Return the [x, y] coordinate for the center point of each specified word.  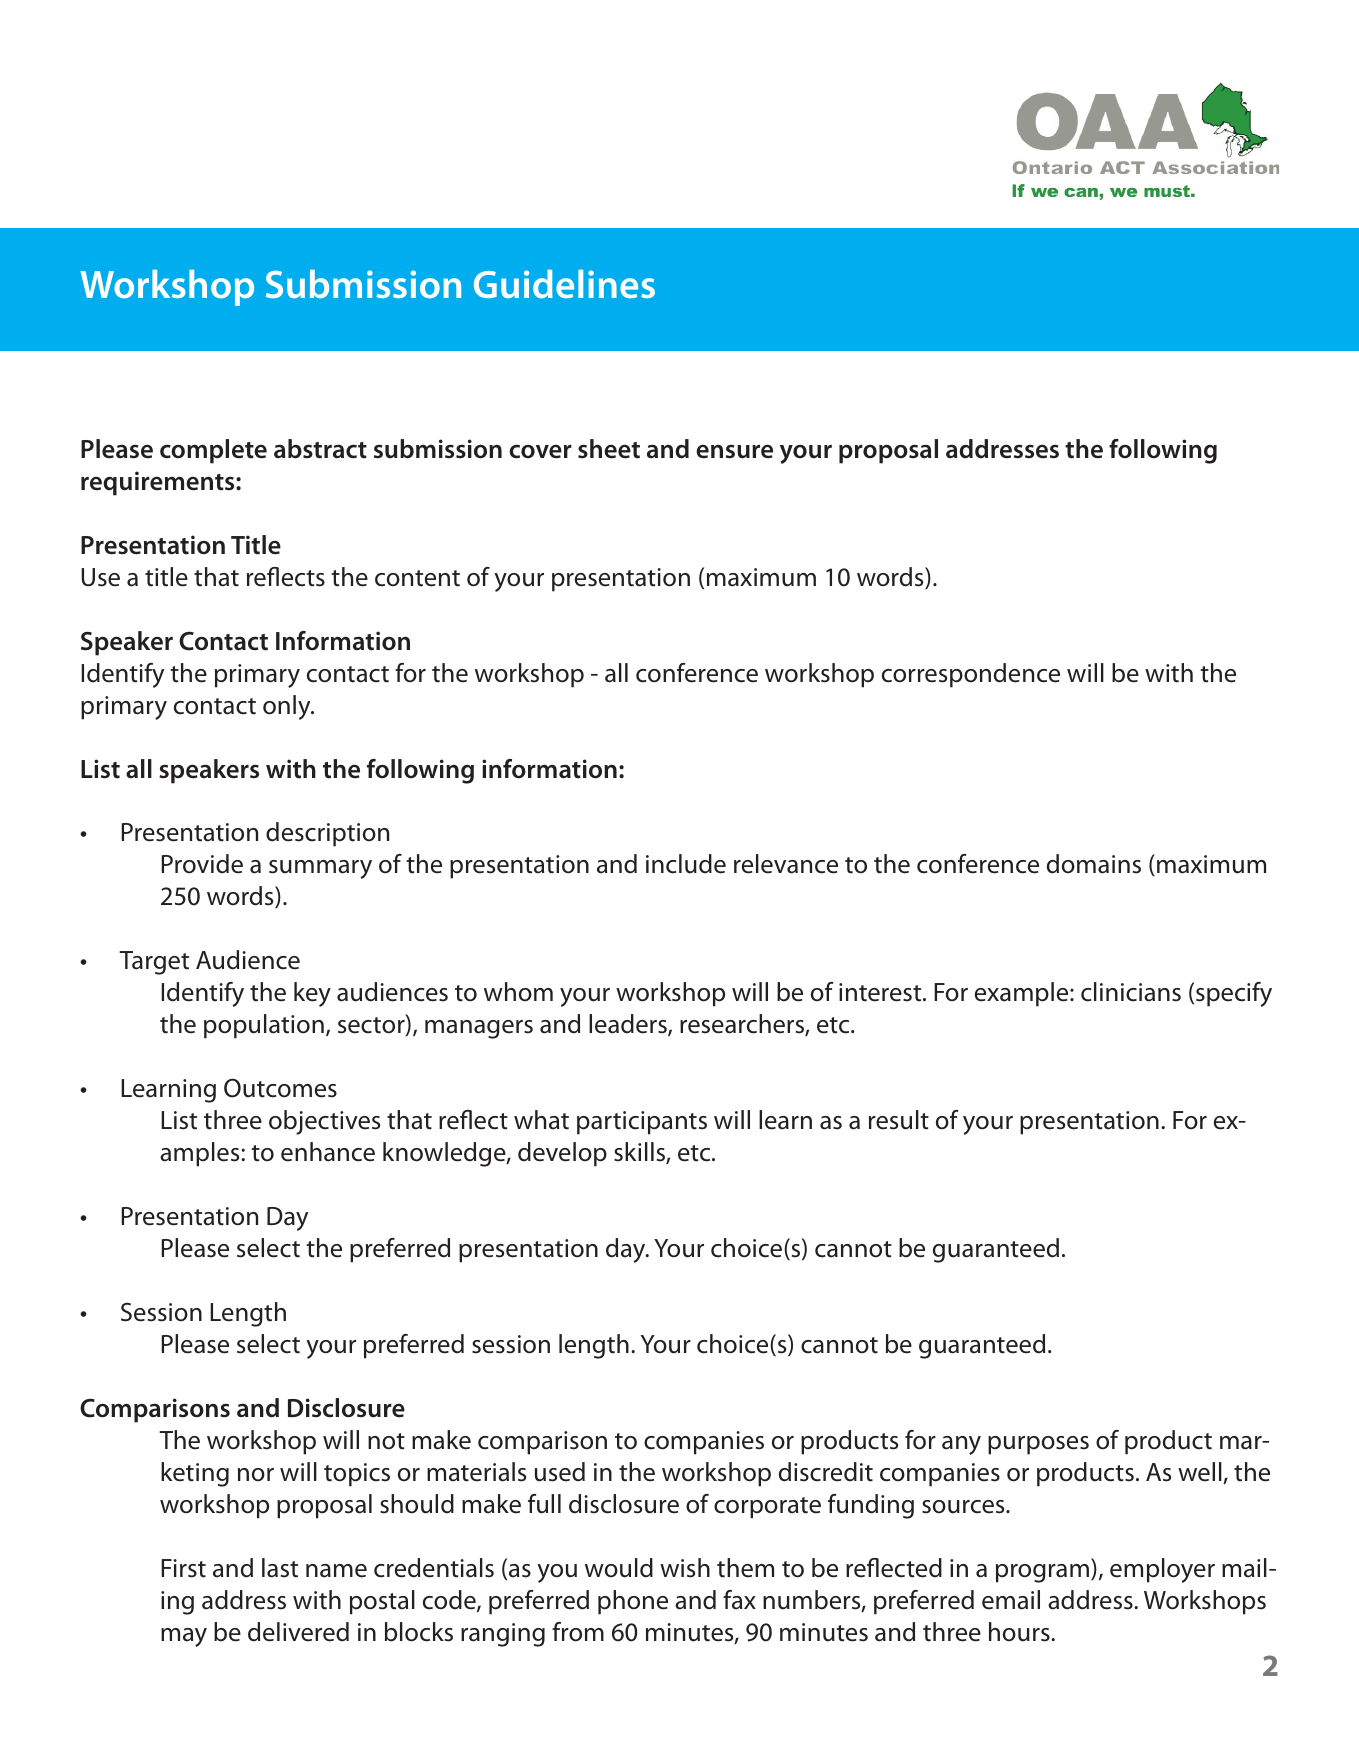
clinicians [1131, 992]
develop [562, 1154]
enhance [328, 1152]
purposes [1038, 1445]
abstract [320, 449]
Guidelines [564, 284]
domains [1094, 864]
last [280, 1568]
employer [1162, 1570]
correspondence [971, 675]
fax [739, 1600]
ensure [734, 451]
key [312, 994]
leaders [629, 1025]
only [288, 707]
